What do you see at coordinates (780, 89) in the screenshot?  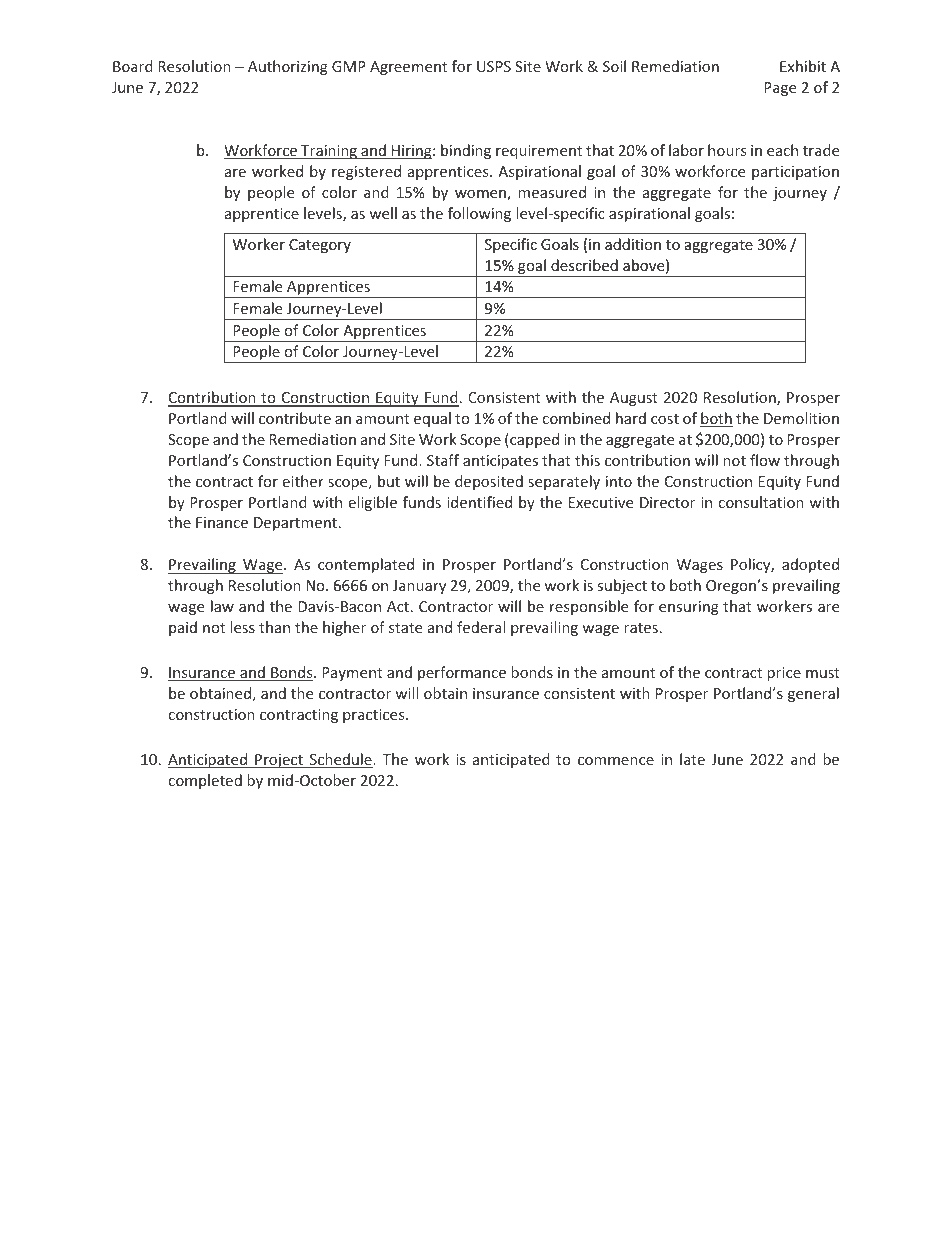 I see `Page` at bounding box center [780, 89].
